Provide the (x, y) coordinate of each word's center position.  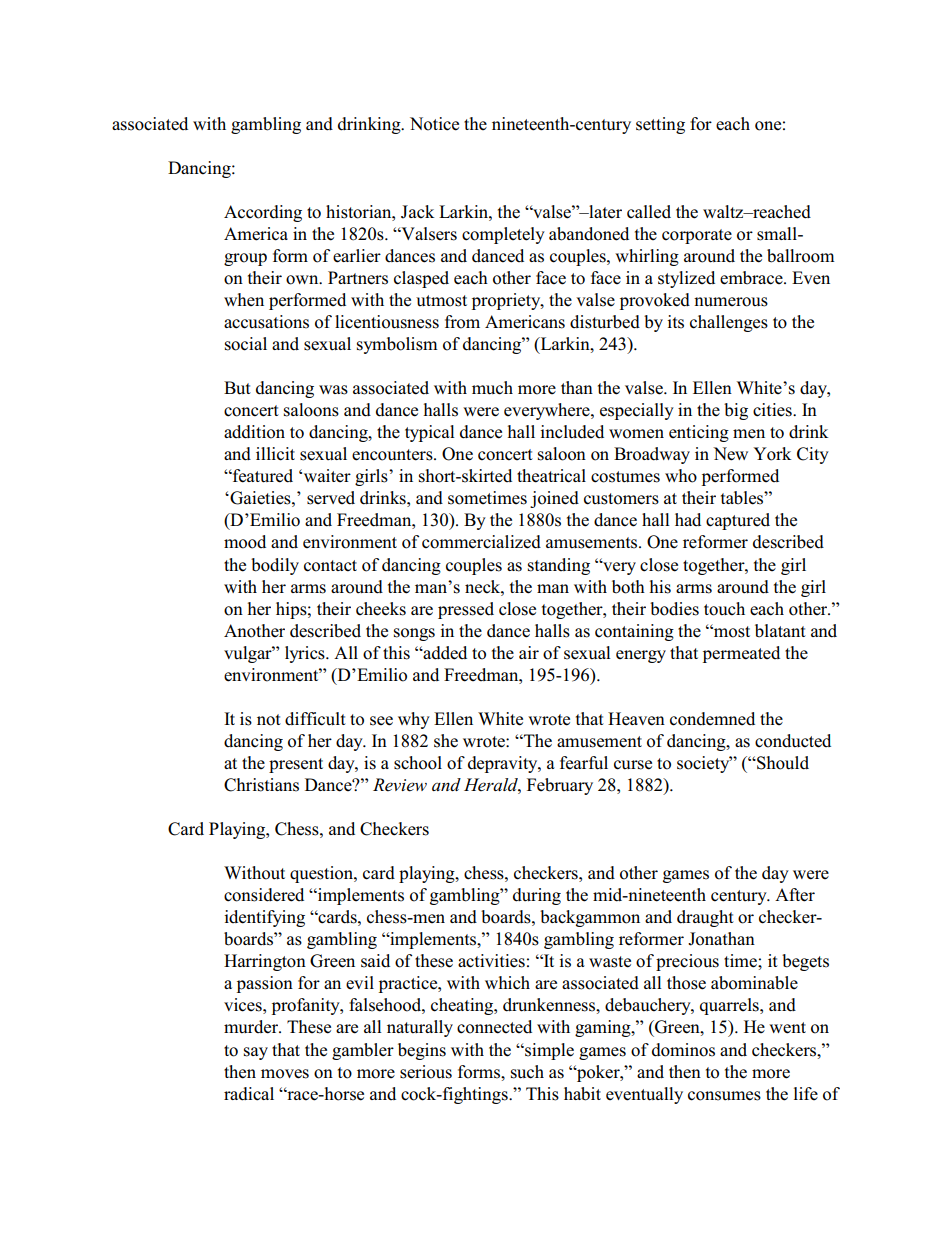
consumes (724, 1096)
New (730, 454)
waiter (327, 475)
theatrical (551, 476)
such (527, 1072)
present (296, 765)
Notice (434, 124)
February (560, 786)
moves (285, 1074)
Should (782, 763)
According (263, 213)
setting (660, 125)
